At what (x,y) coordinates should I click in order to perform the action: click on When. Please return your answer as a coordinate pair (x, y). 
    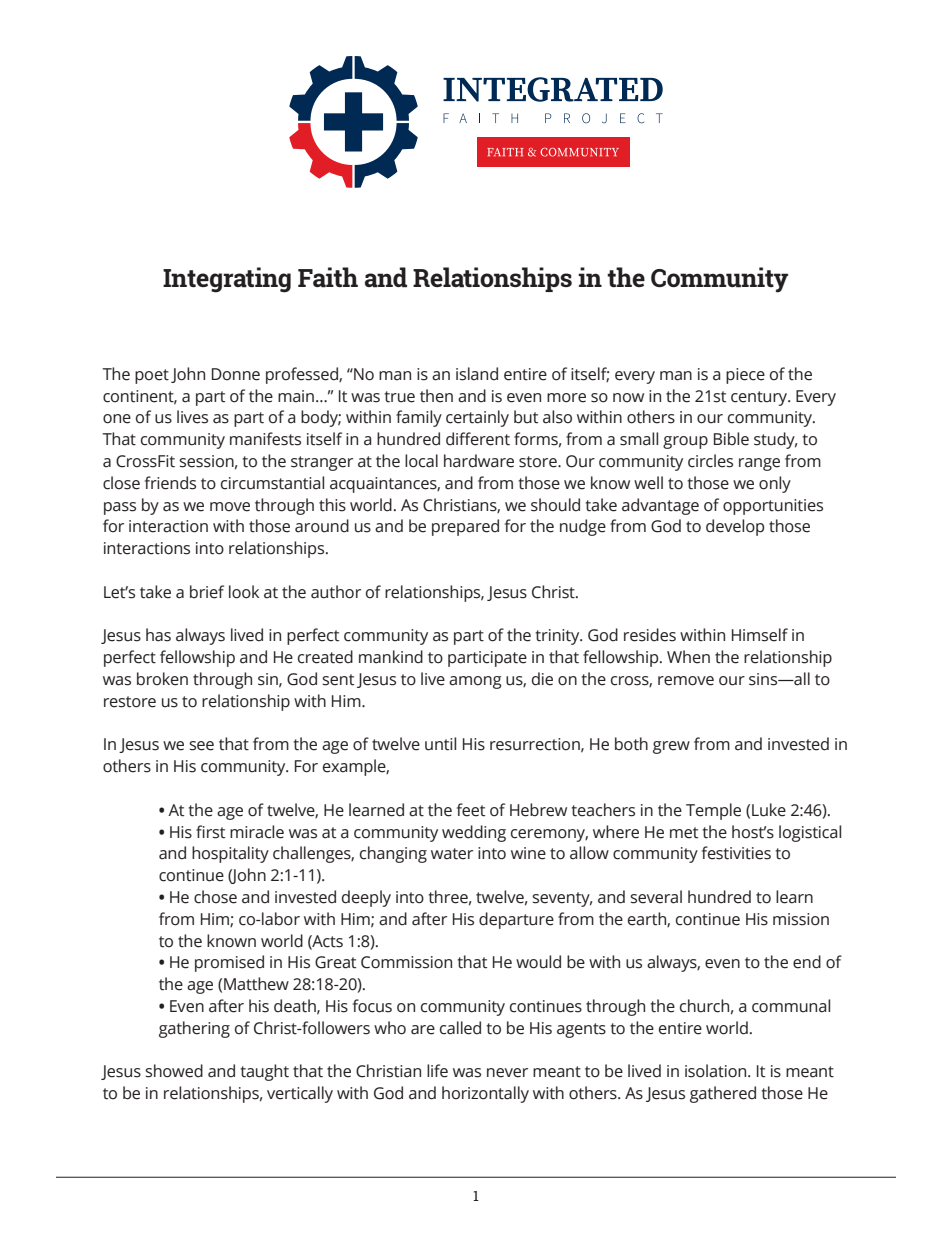
    Looking at the image, I should click on (688, 657).
